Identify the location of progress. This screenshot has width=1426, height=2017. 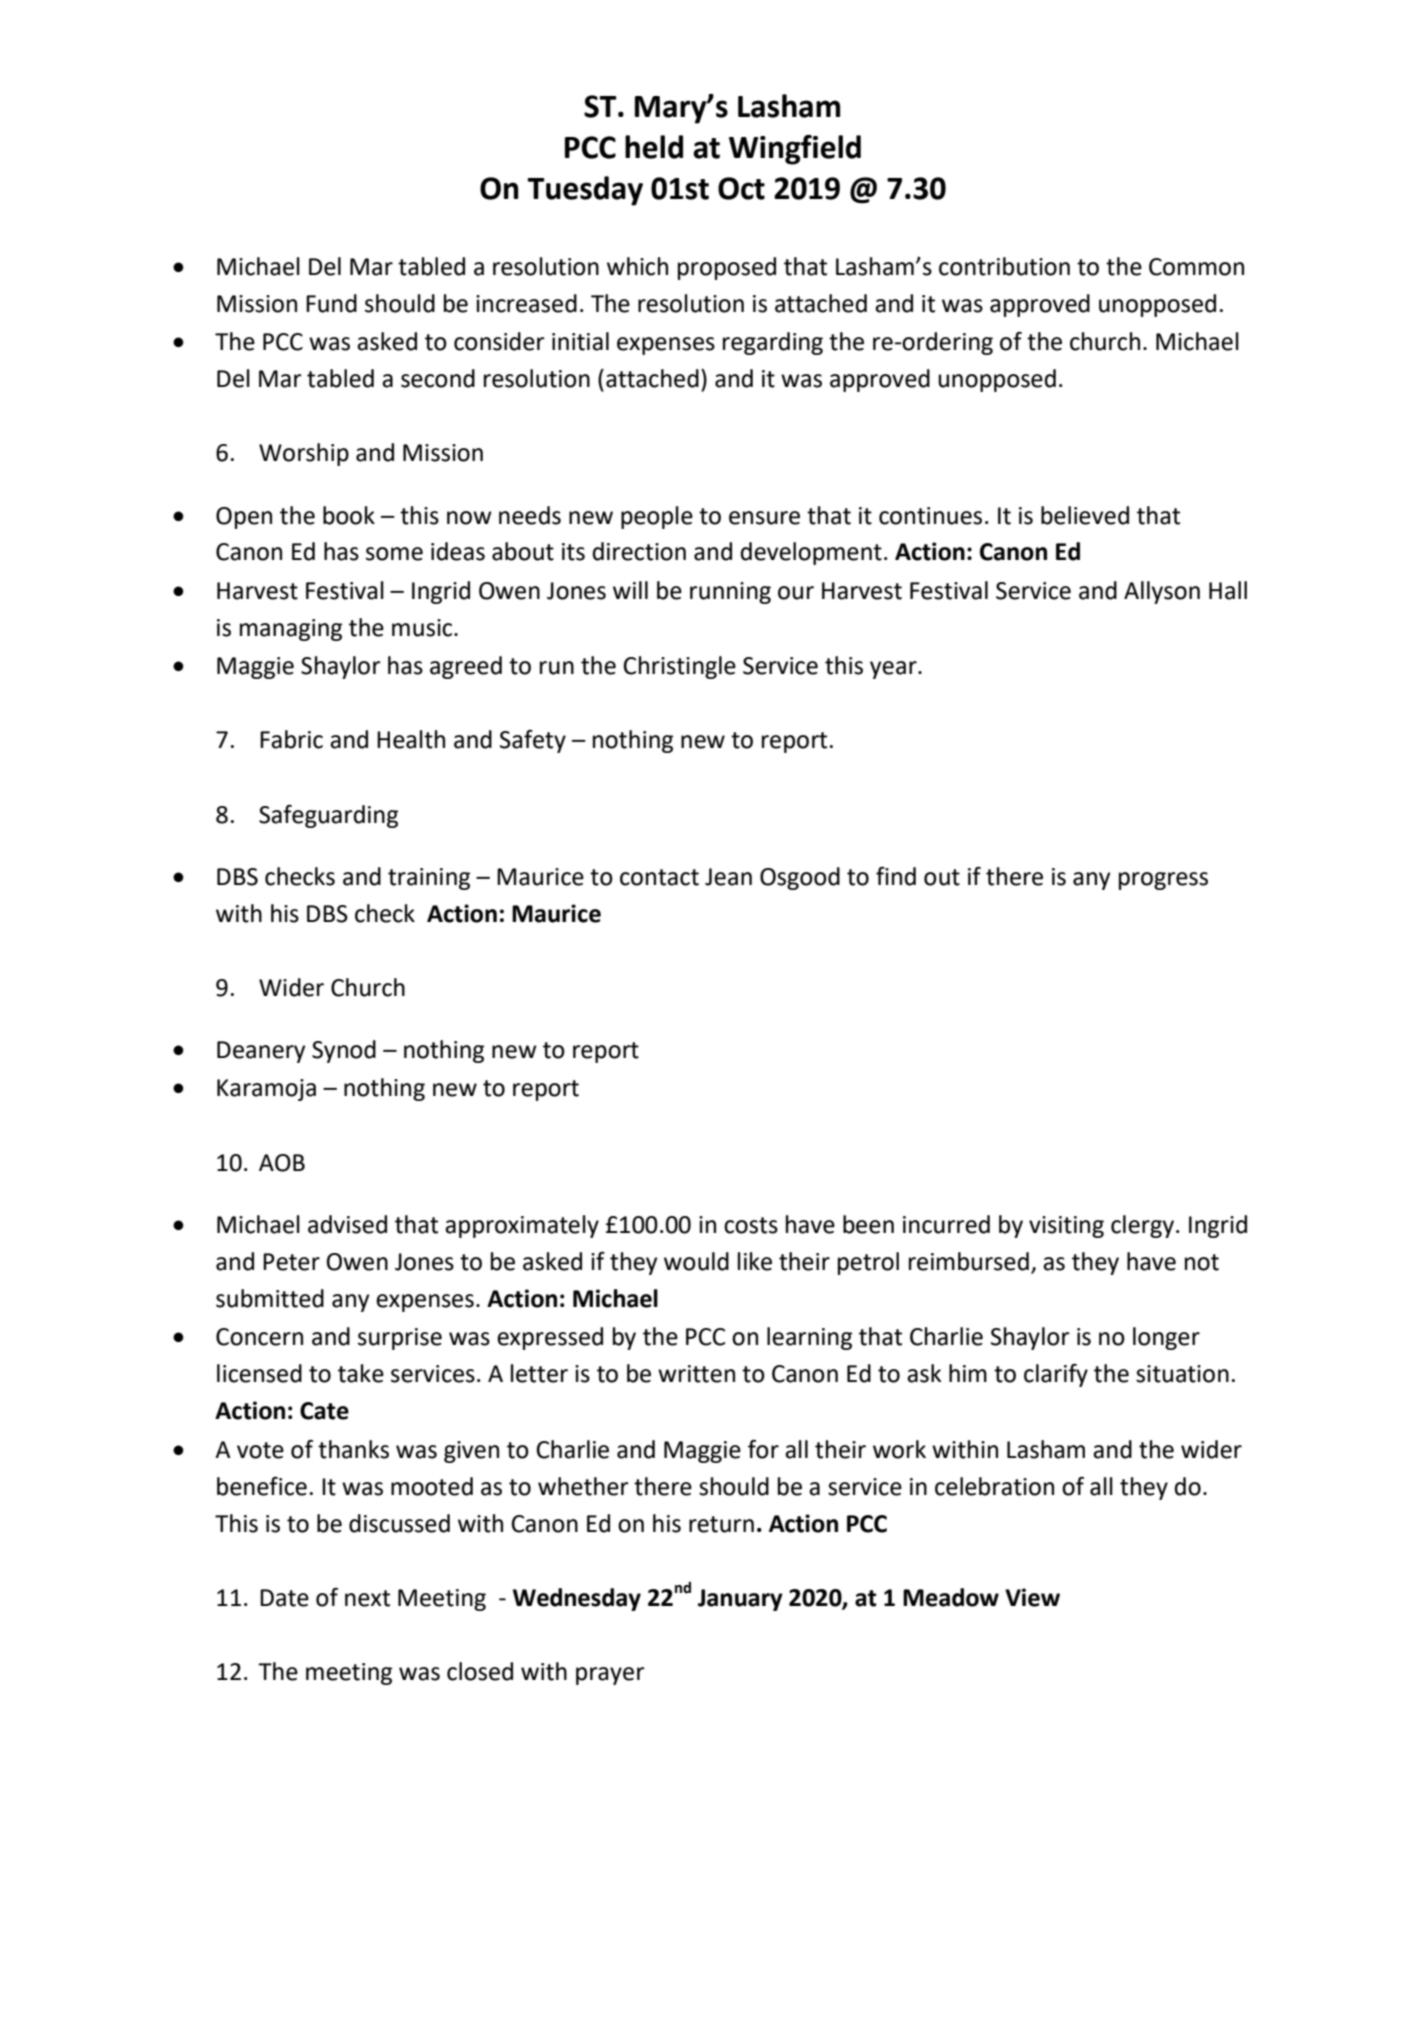
(1163, 881).
